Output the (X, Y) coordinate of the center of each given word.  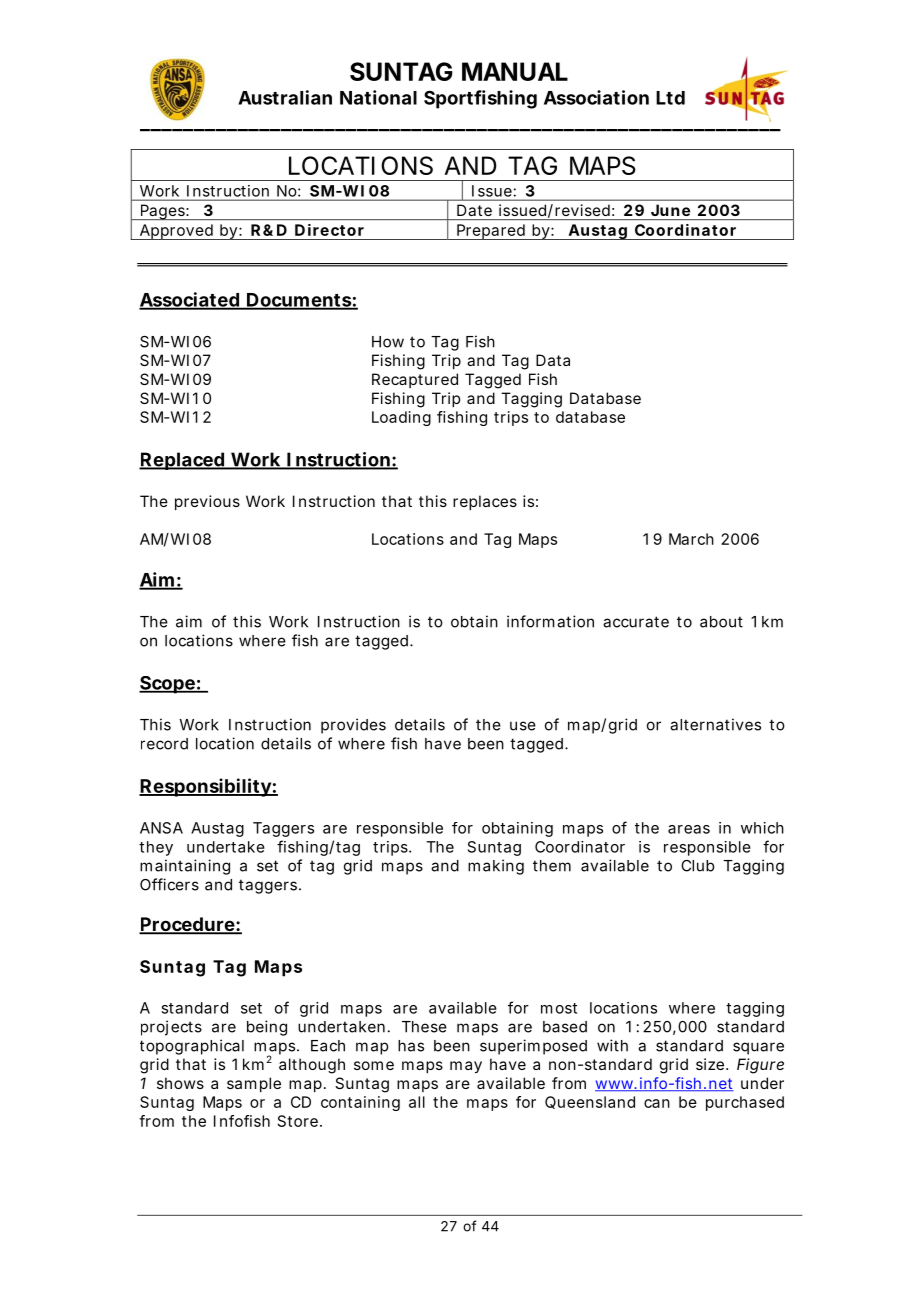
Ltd (670, 98)
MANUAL (515, 71)
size (710, 1064)
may (466, 1067)
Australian (285, 97)
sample (254, 1084)
